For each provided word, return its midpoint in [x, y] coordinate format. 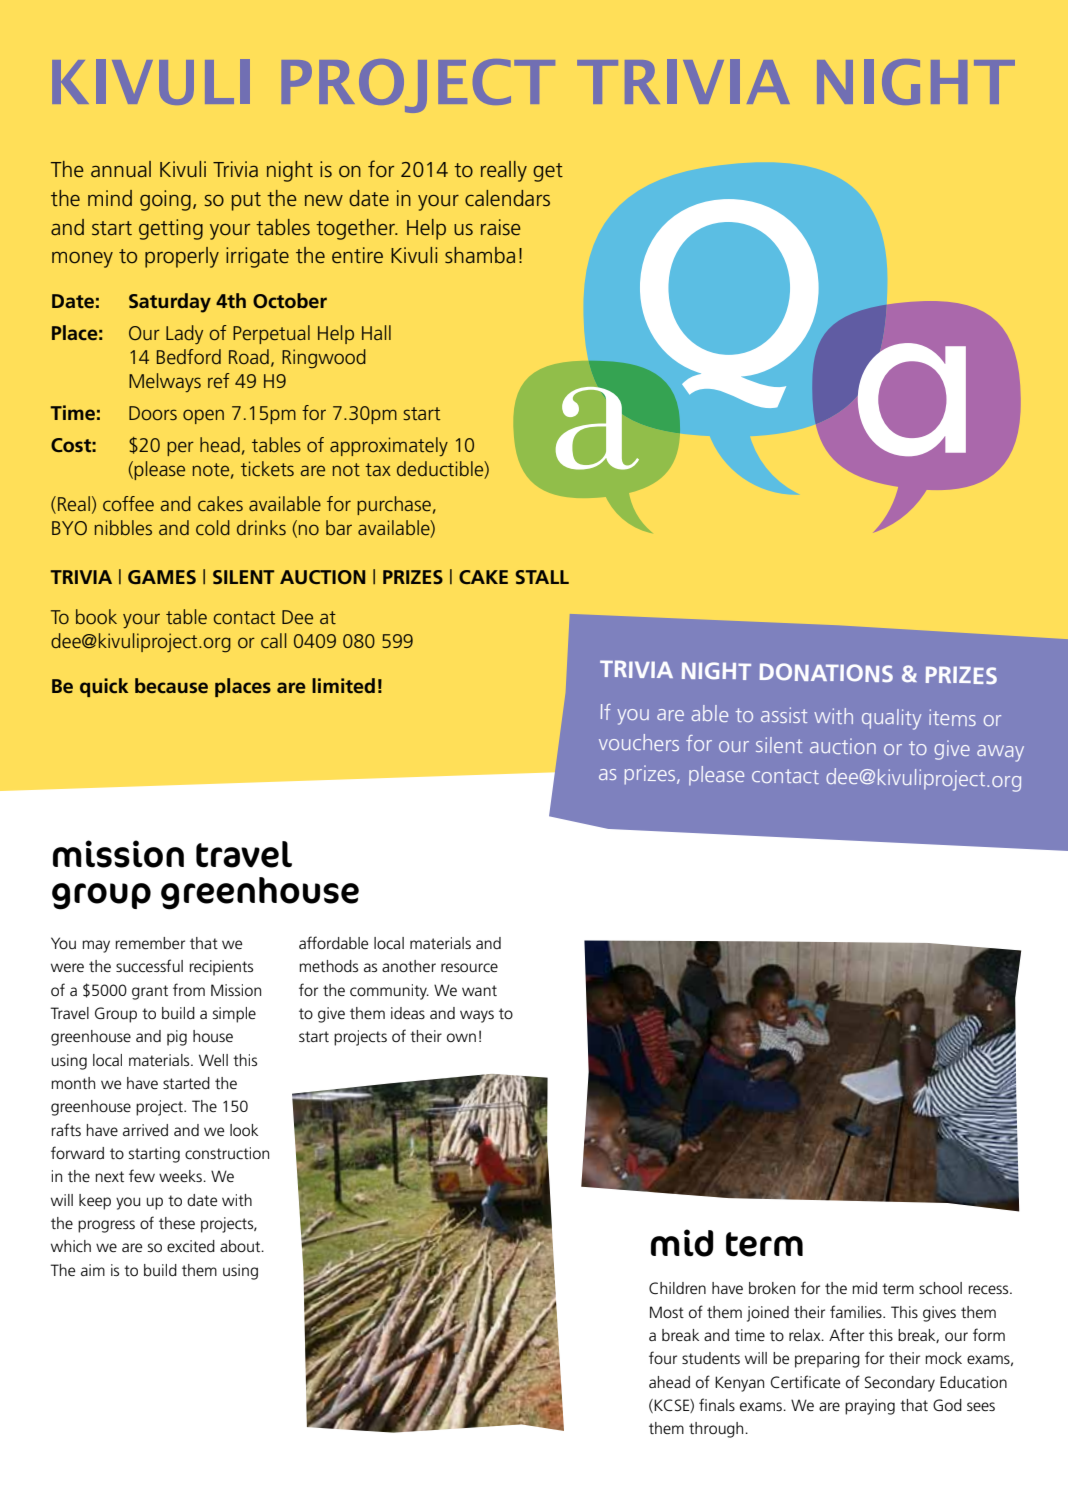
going [165, 200]
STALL [542, 577]
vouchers [639, 742]
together [356, 229]
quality [891, 719]
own [461, 1037]
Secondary [900, 1384]
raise [501, 227]
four [663, 1357]
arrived [145, 1130]
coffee [128, 503]
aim [93, 1270]
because [171, 685]
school [940, 1288]
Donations [826, 672]
